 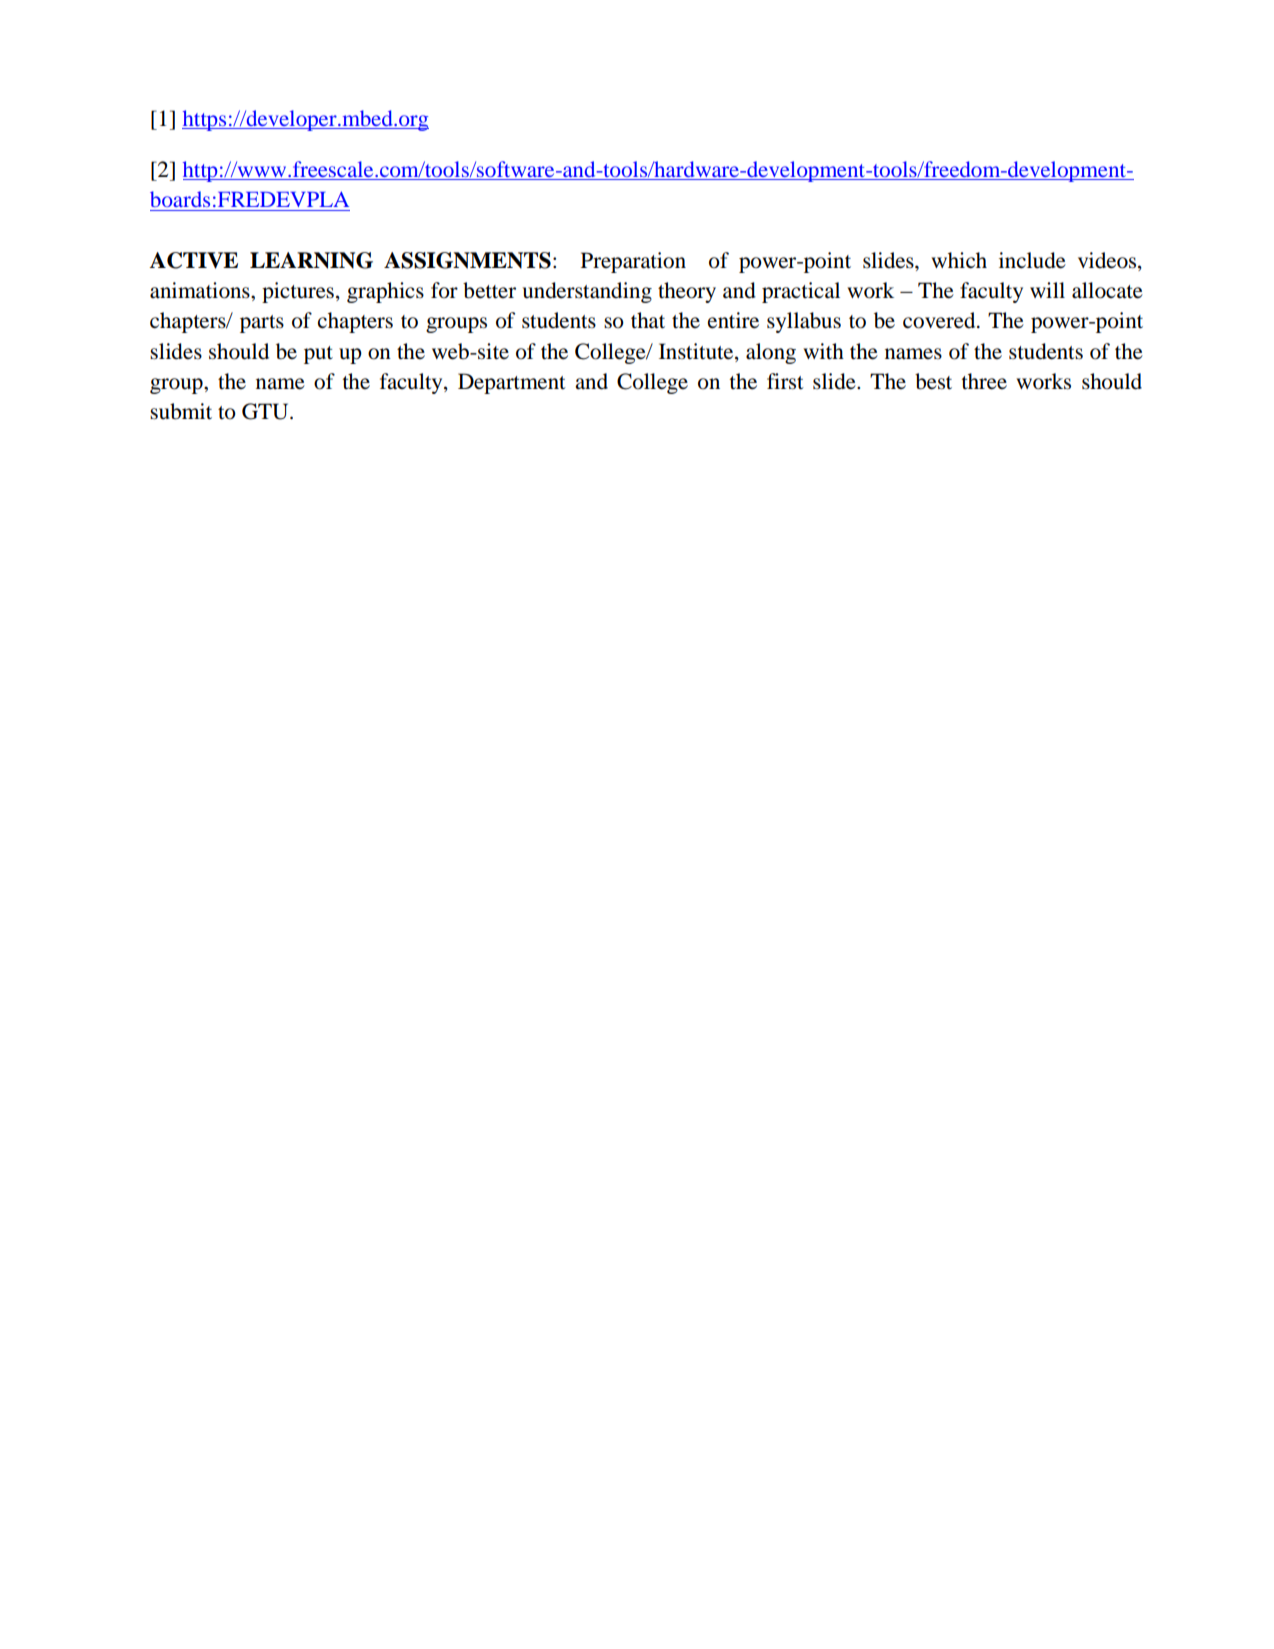 I want to click on theory, so click(x=687, y=292).
